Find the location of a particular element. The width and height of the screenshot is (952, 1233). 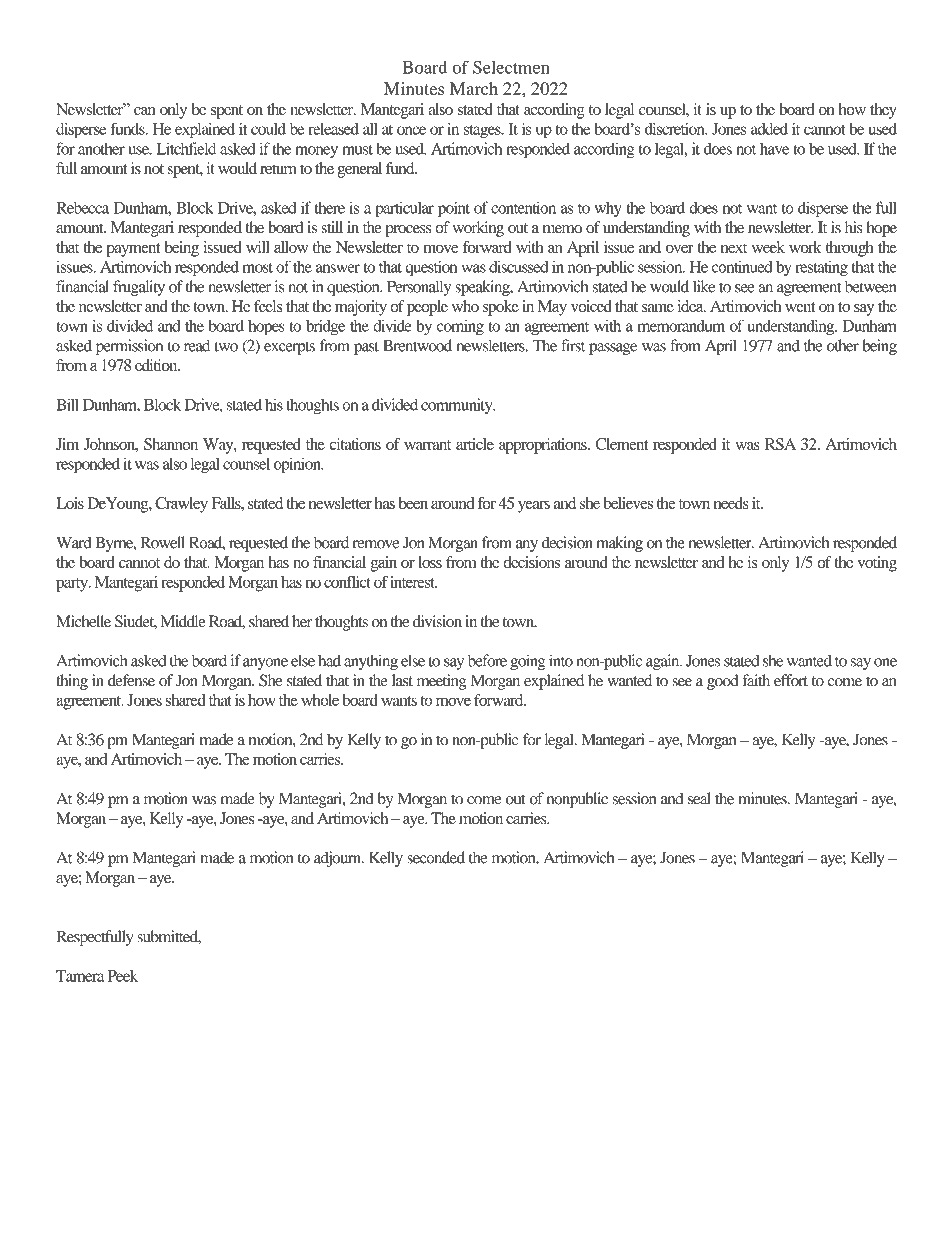

Litchfield is located at coordinates (186, 148).
